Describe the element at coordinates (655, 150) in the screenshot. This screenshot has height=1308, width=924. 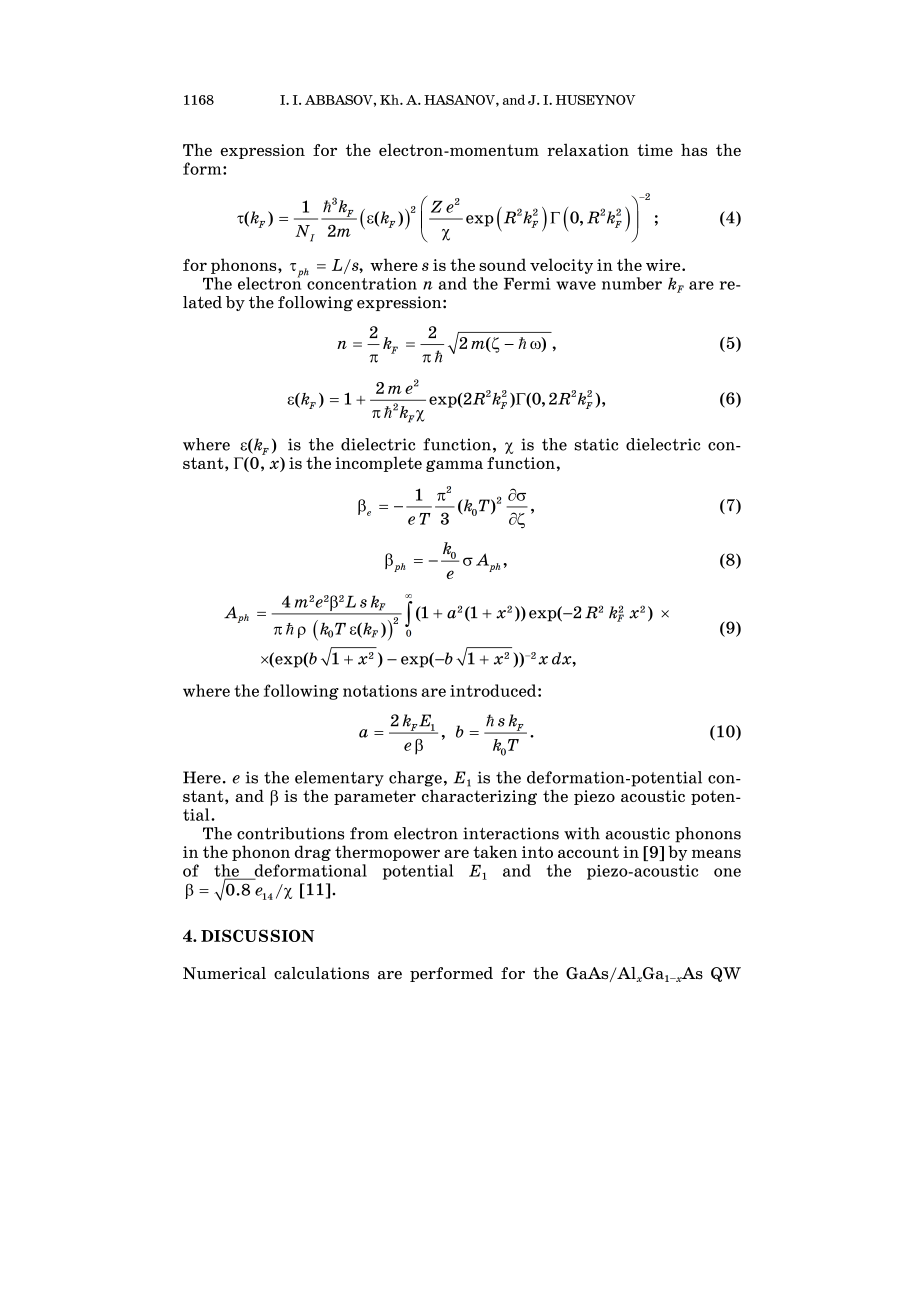
I see `time` at that location.
